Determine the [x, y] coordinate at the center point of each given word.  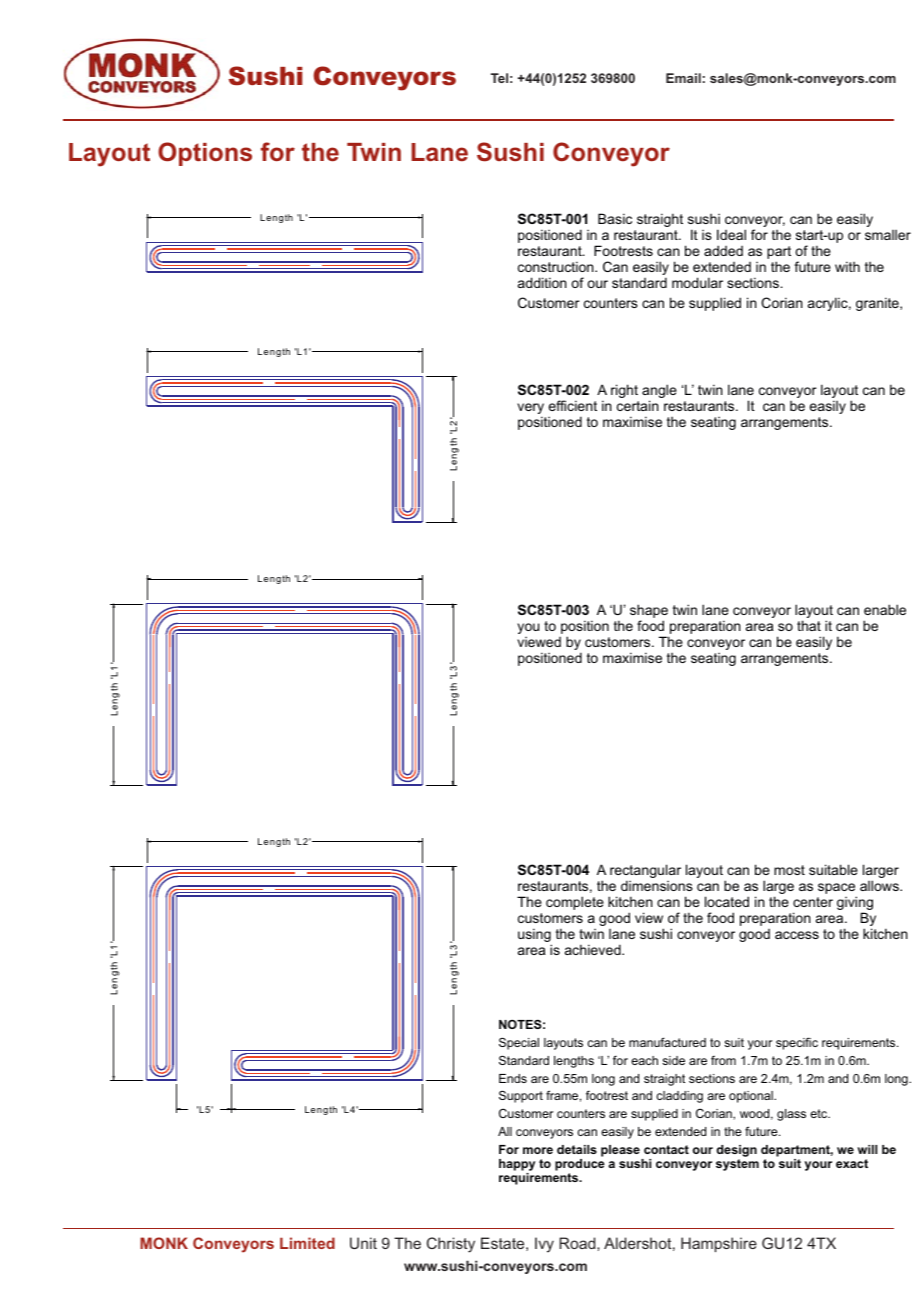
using [535, 936]
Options [205, 154]
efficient [573, 405]
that [809, 625]
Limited [307, 1243]
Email [683, 78]
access [797, 935]
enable [885, 609]
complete [575, 903]
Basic [615, 218]
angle [659, 392]
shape [649, 612]
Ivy [544, 1245]
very [530, 410]
